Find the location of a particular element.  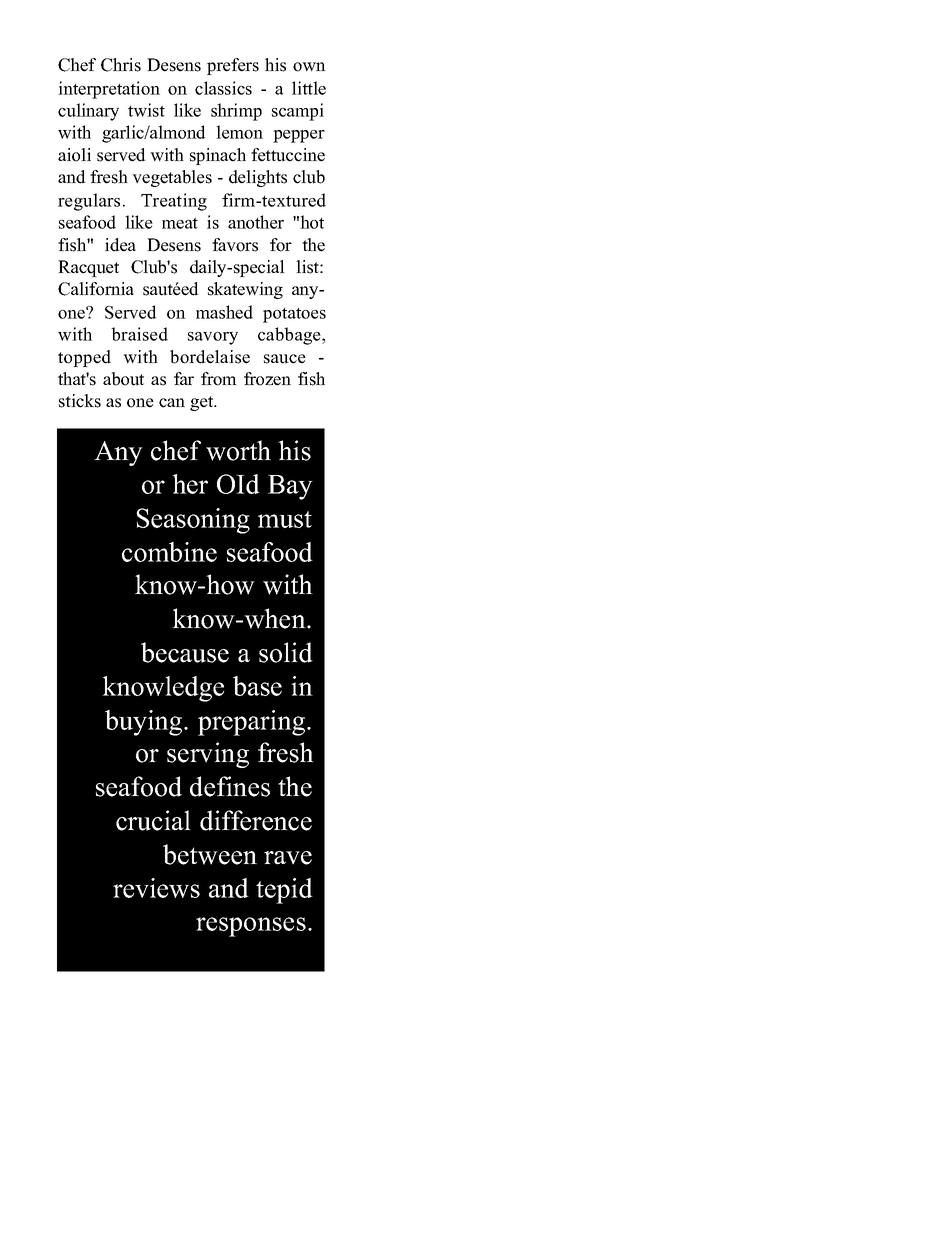

far is located at coordinates (184, 378).
